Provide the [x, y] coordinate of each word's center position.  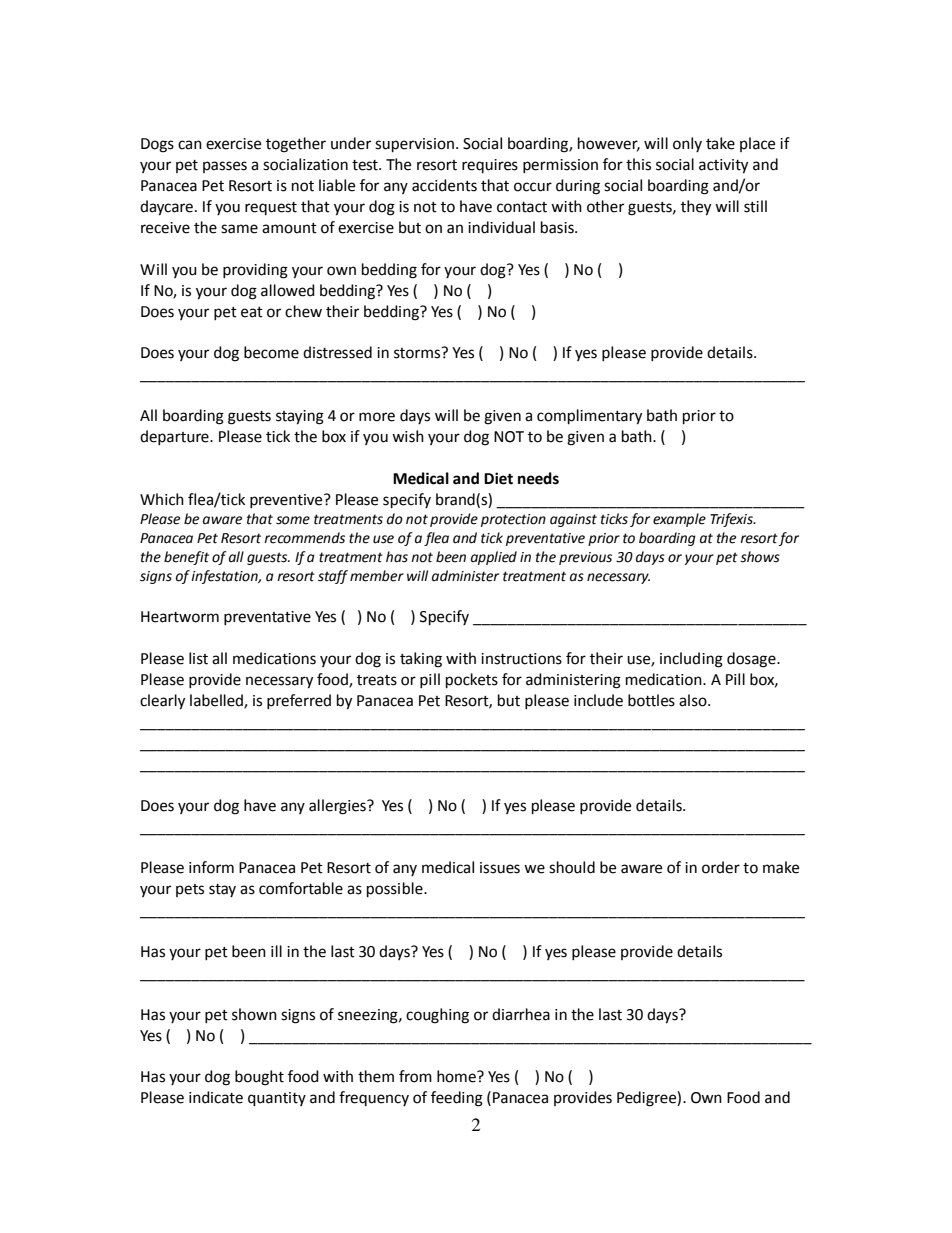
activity [723, 166]
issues [500, 868]
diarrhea [521, 1014]
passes [225, 167]
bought [259, 1078]
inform [211, 867]
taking [421, 660]
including [691, 660]
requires [490, 166]
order [721, 867]
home [457, 1076]
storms [418, 353]
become [271, 352]
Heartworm [180, 617]
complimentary [589, 417]
